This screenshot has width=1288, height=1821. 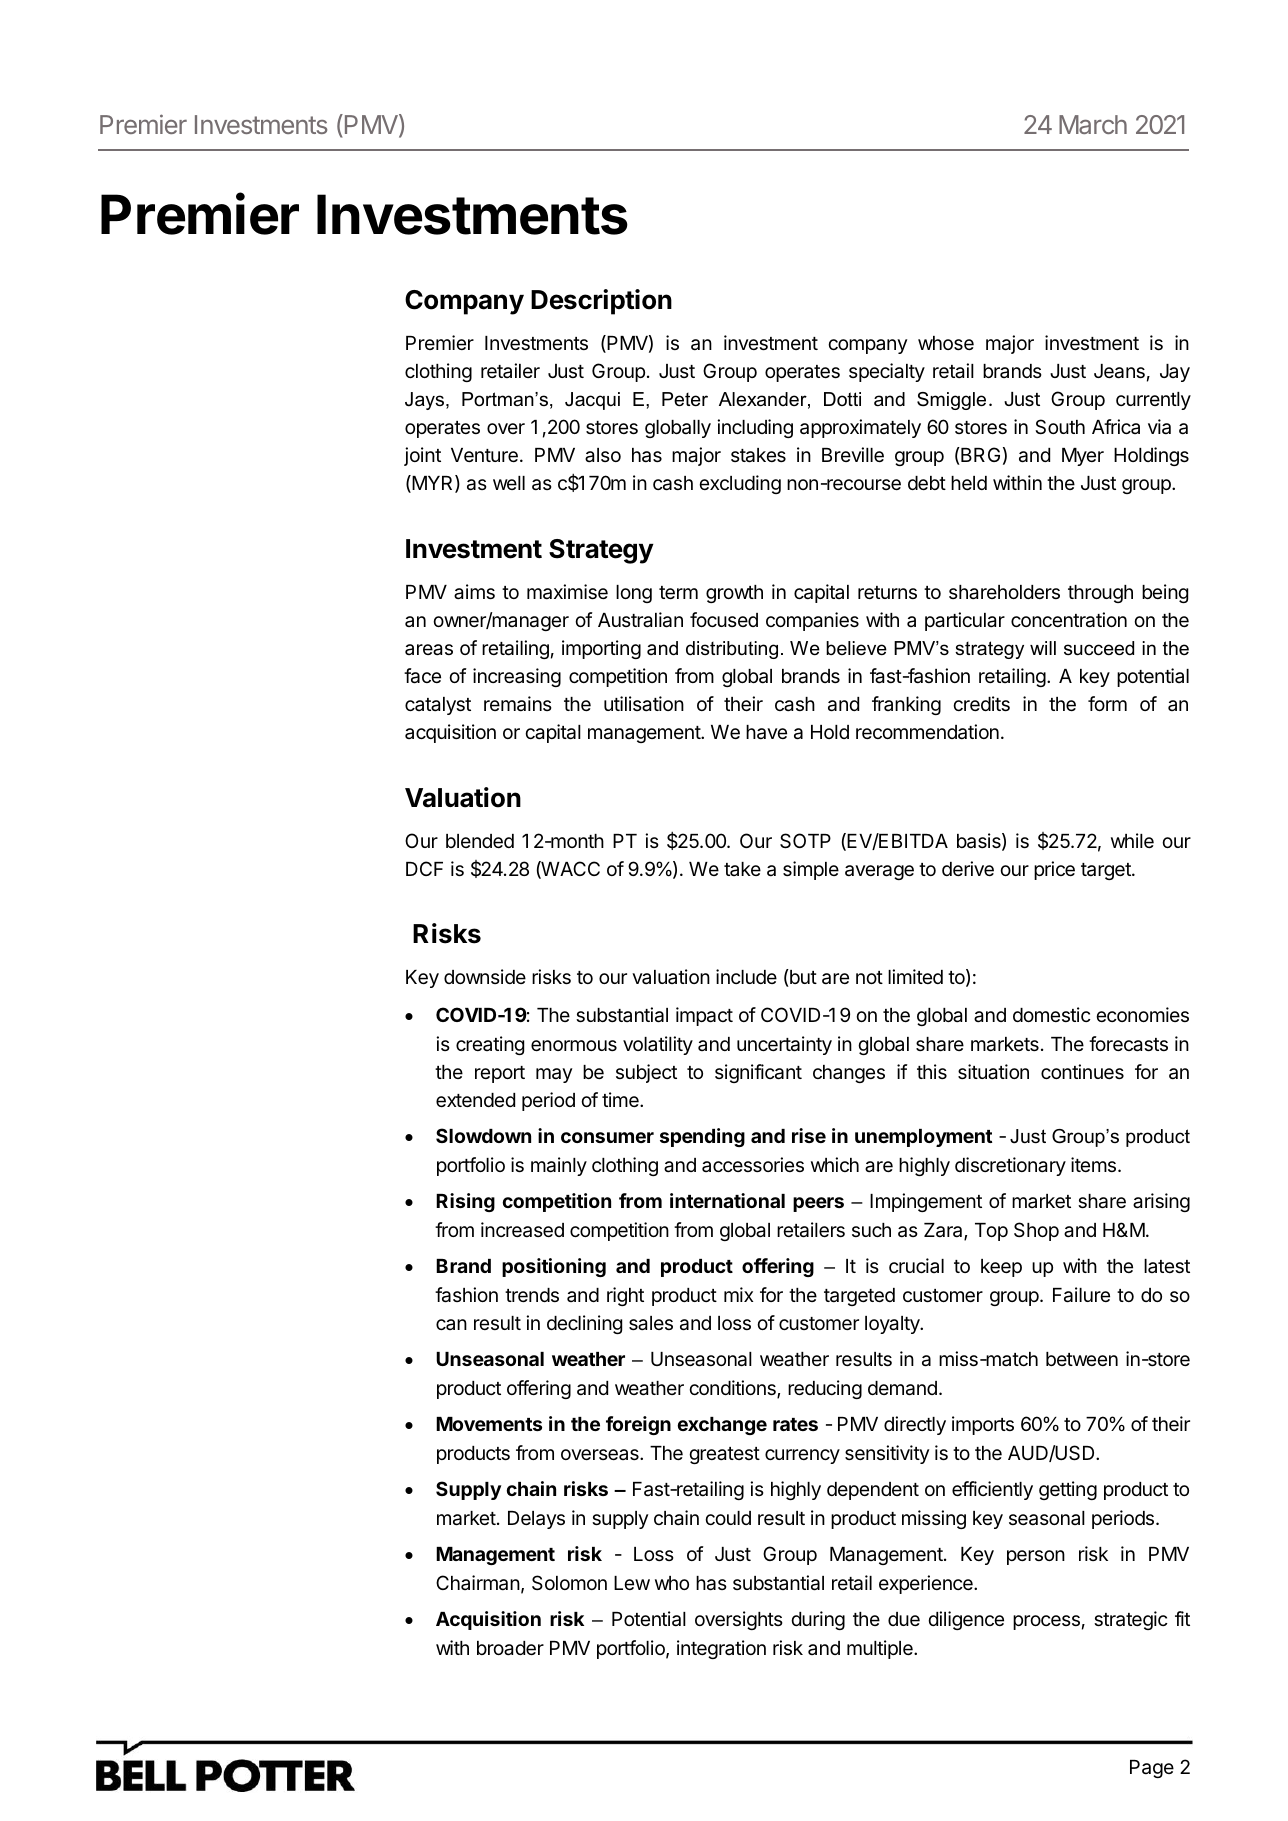 What do you see at coordinates (510, 1648) in the screenshot?
I see `broader` at bounding box center [510, 1648].
